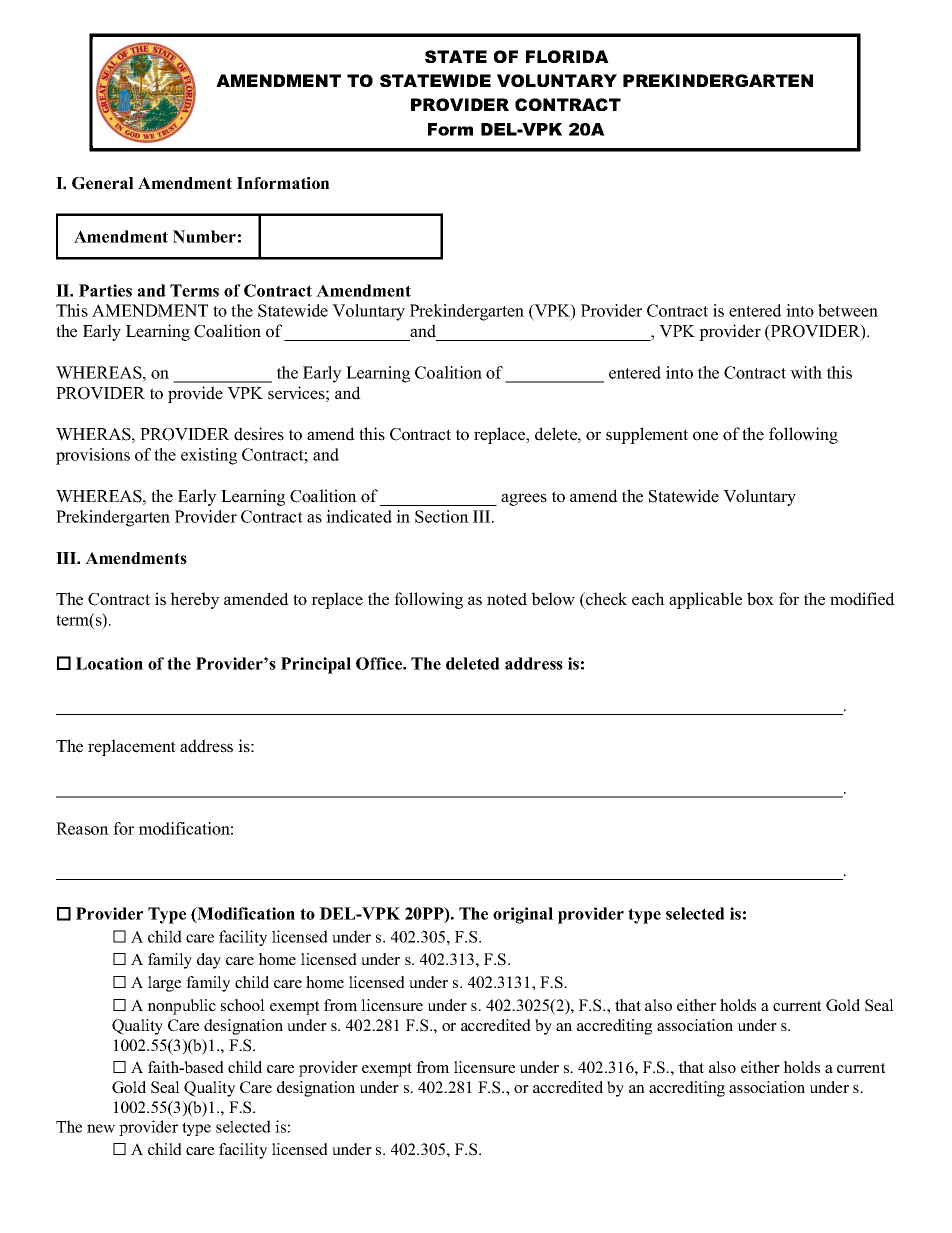 The image size is (952, 1233). What do you see at coordinates (209, 456) in the document?
I see `existing` at bounding box center [209, 456].
